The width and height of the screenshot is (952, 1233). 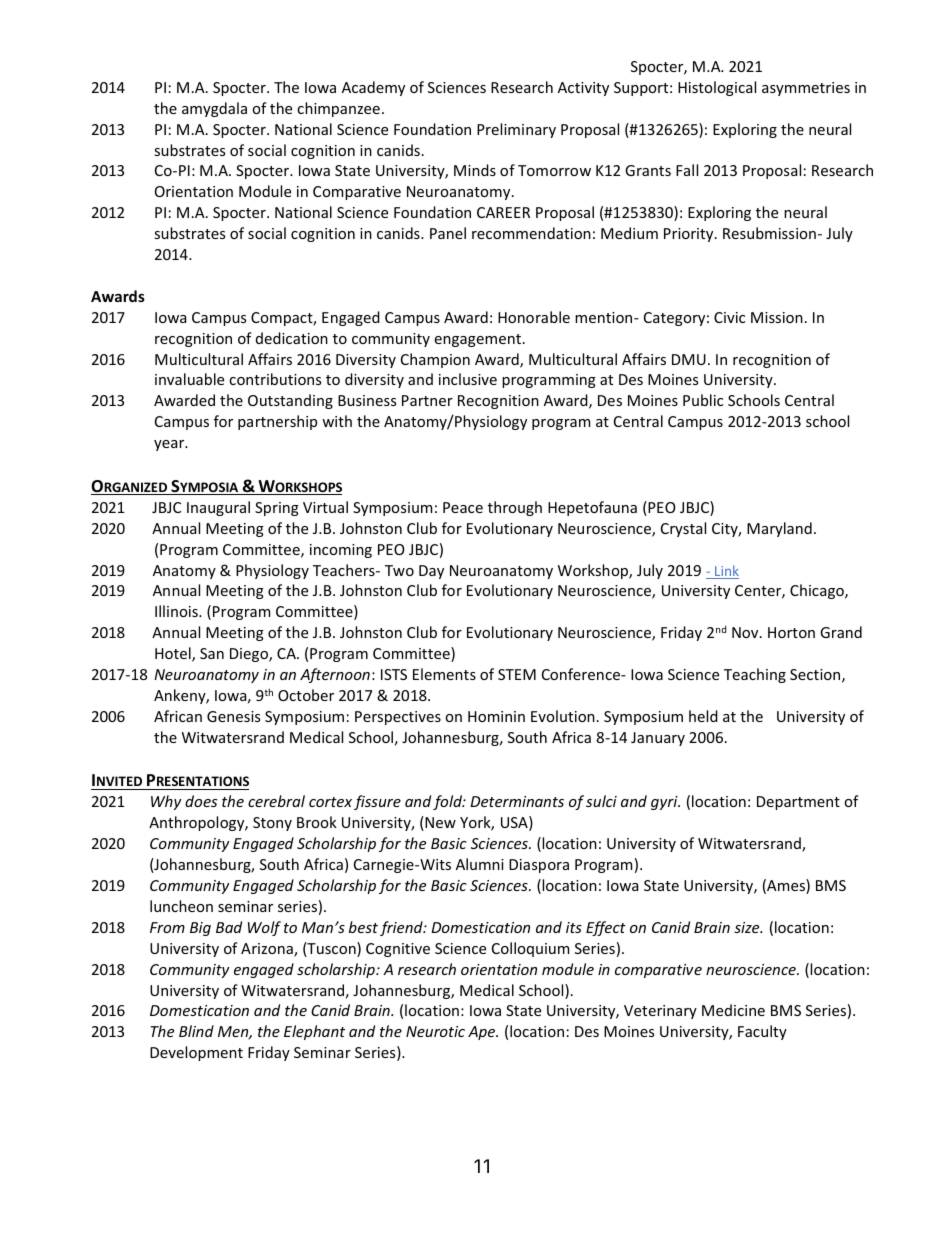 I want to click on Department, so click(x=798, y=803).
